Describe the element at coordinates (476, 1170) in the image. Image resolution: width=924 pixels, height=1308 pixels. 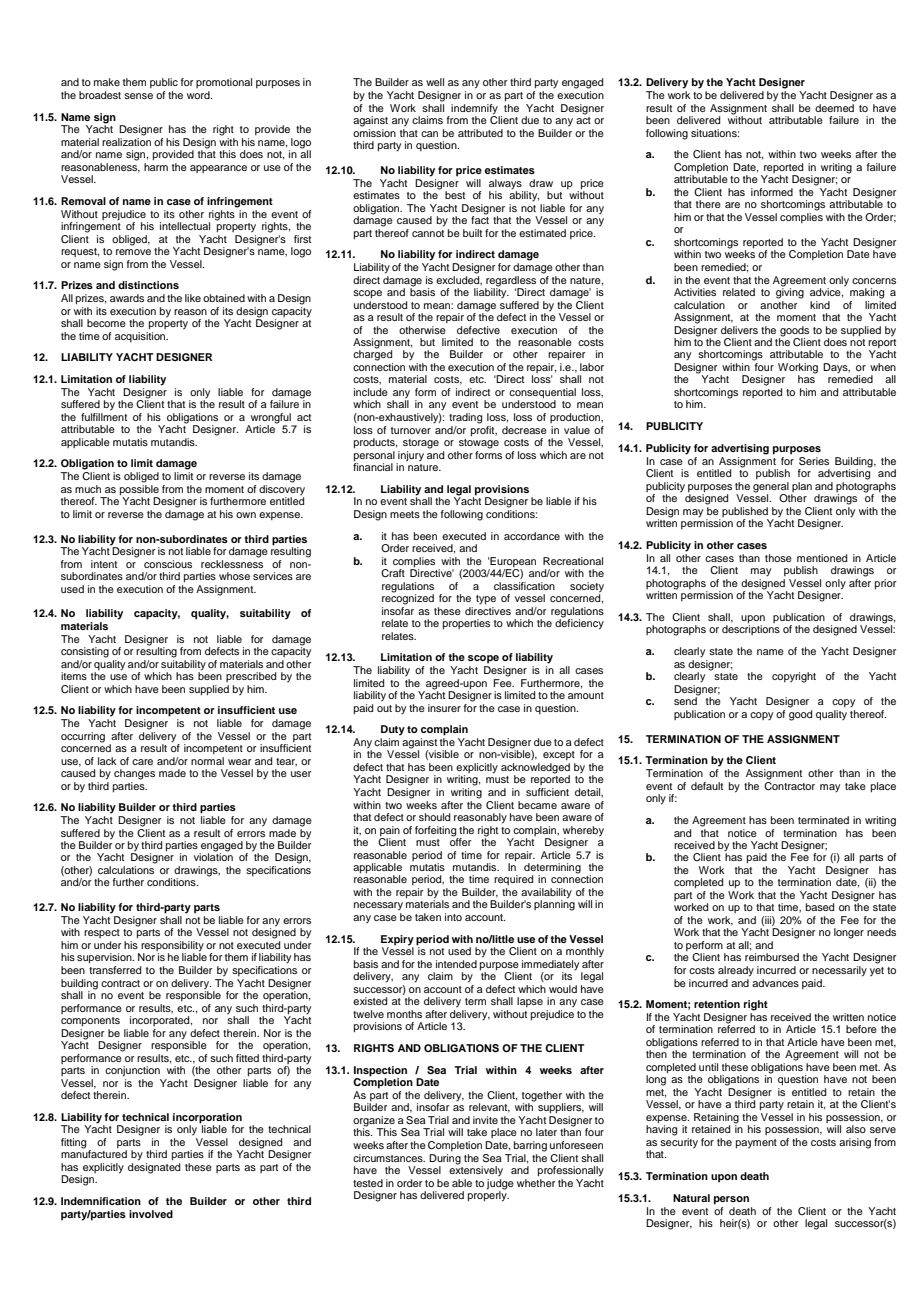
I see `extensively` at that location.
